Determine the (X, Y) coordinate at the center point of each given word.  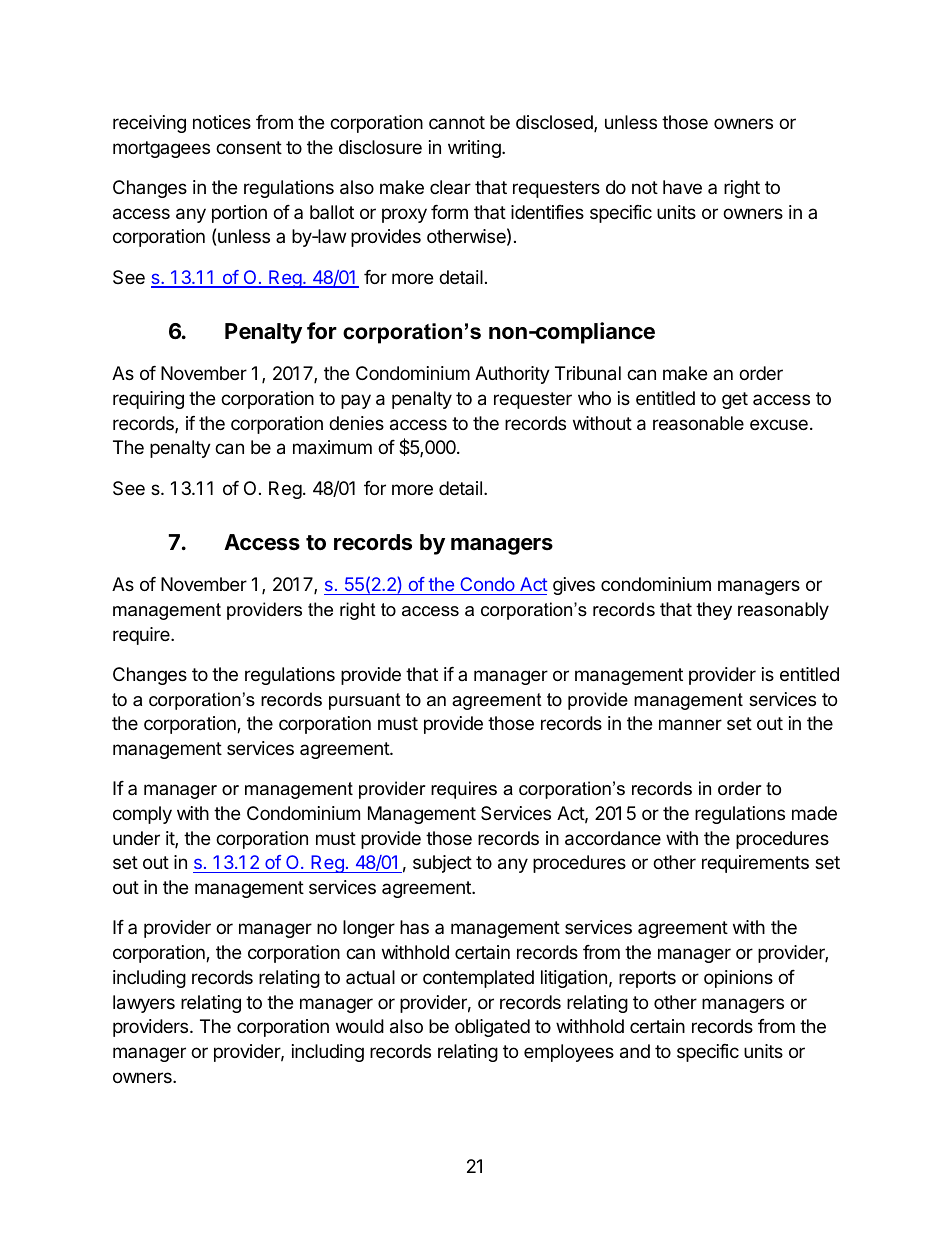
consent (249, 147)
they (714, 611)
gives (574, 586)
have (682, 187)
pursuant (365, 701)
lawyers (144, 1004)
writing (475, 149)
